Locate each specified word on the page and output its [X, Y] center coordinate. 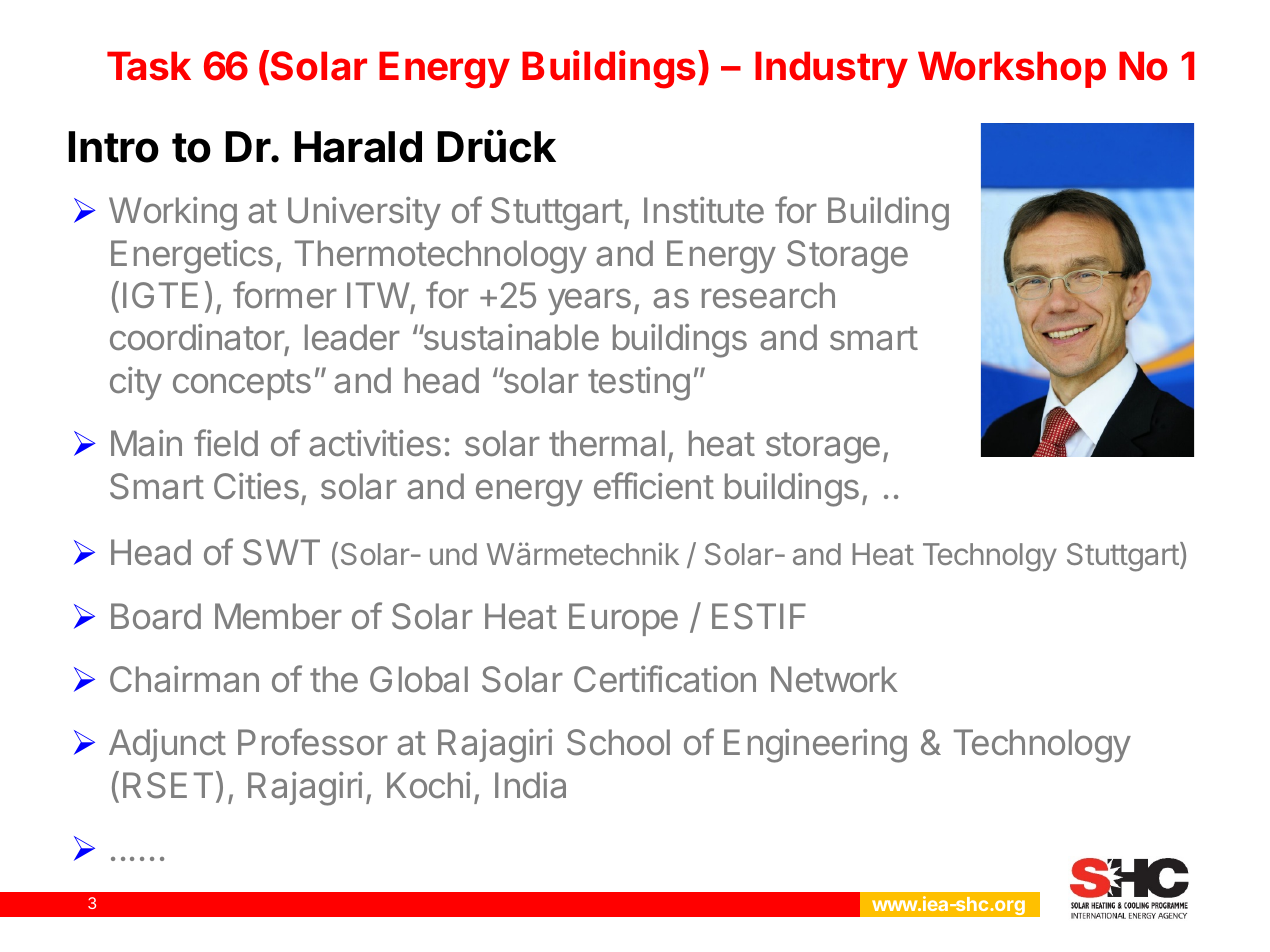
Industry [831, 69]
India [530, 785]
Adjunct [167, 745]
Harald [358, 147]
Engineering [815, 746]
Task [149, 66]
